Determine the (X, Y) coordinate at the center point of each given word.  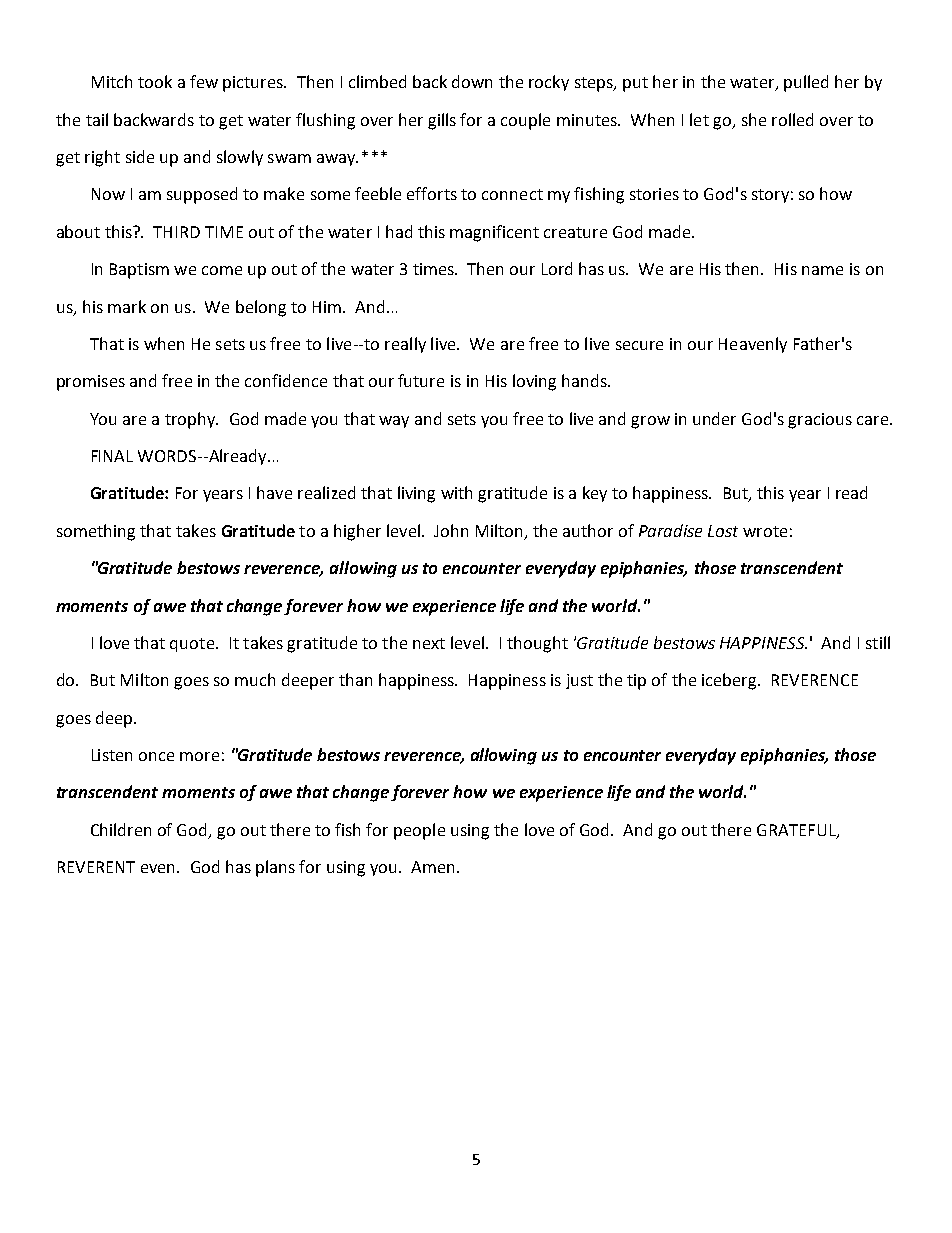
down (472, 81)
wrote (765, 531)
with (456, 492)
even (159, 868)
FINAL (112, 456)
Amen (432, 867)
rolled (792, 119)
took (155, 81)
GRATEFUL (797, 831)
